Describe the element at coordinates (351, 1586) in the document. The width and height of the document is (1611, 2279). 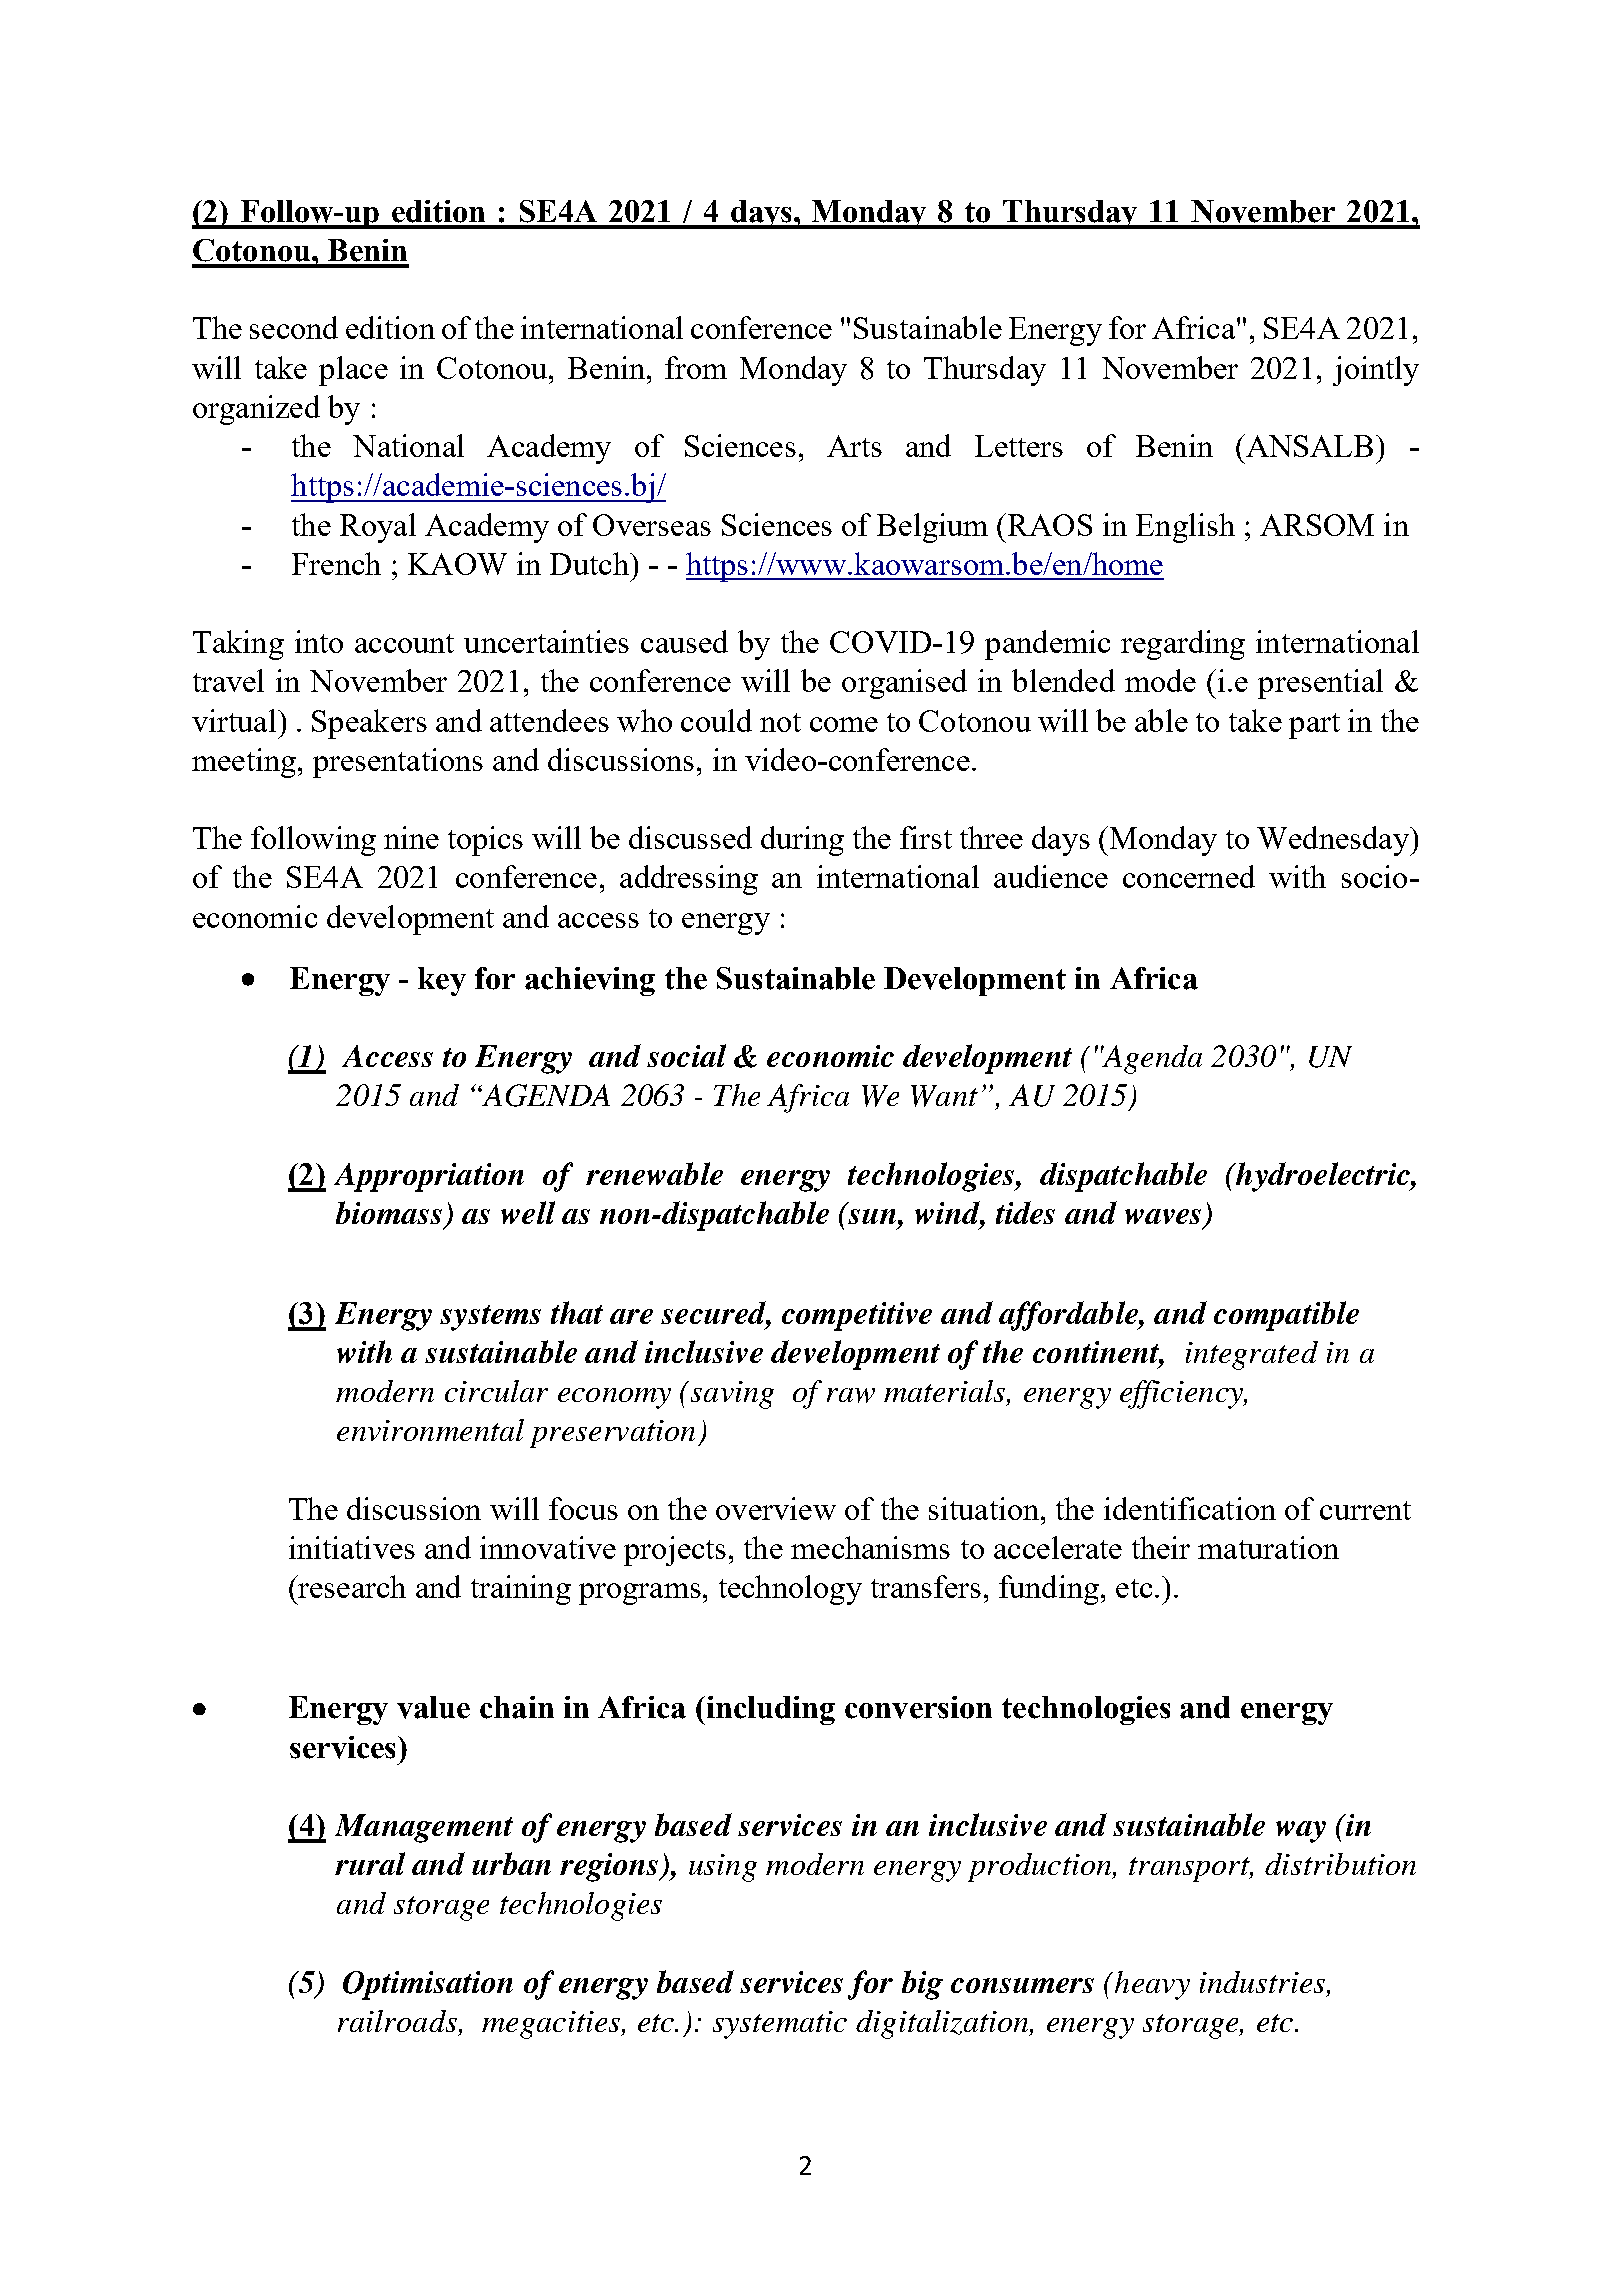
I see `research` at that location.
